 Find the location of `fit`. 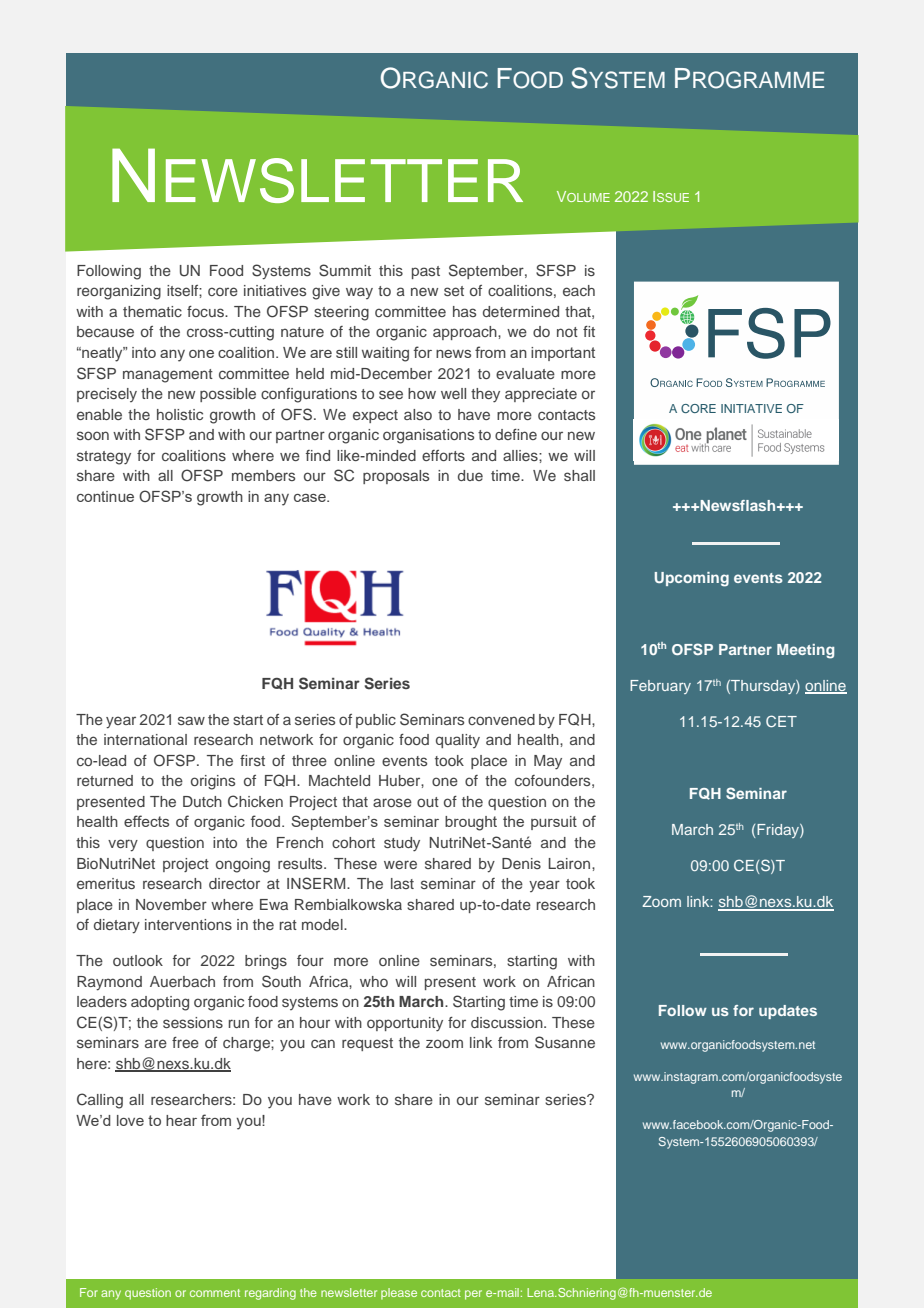

fit is located at coordinates (589, 331).
